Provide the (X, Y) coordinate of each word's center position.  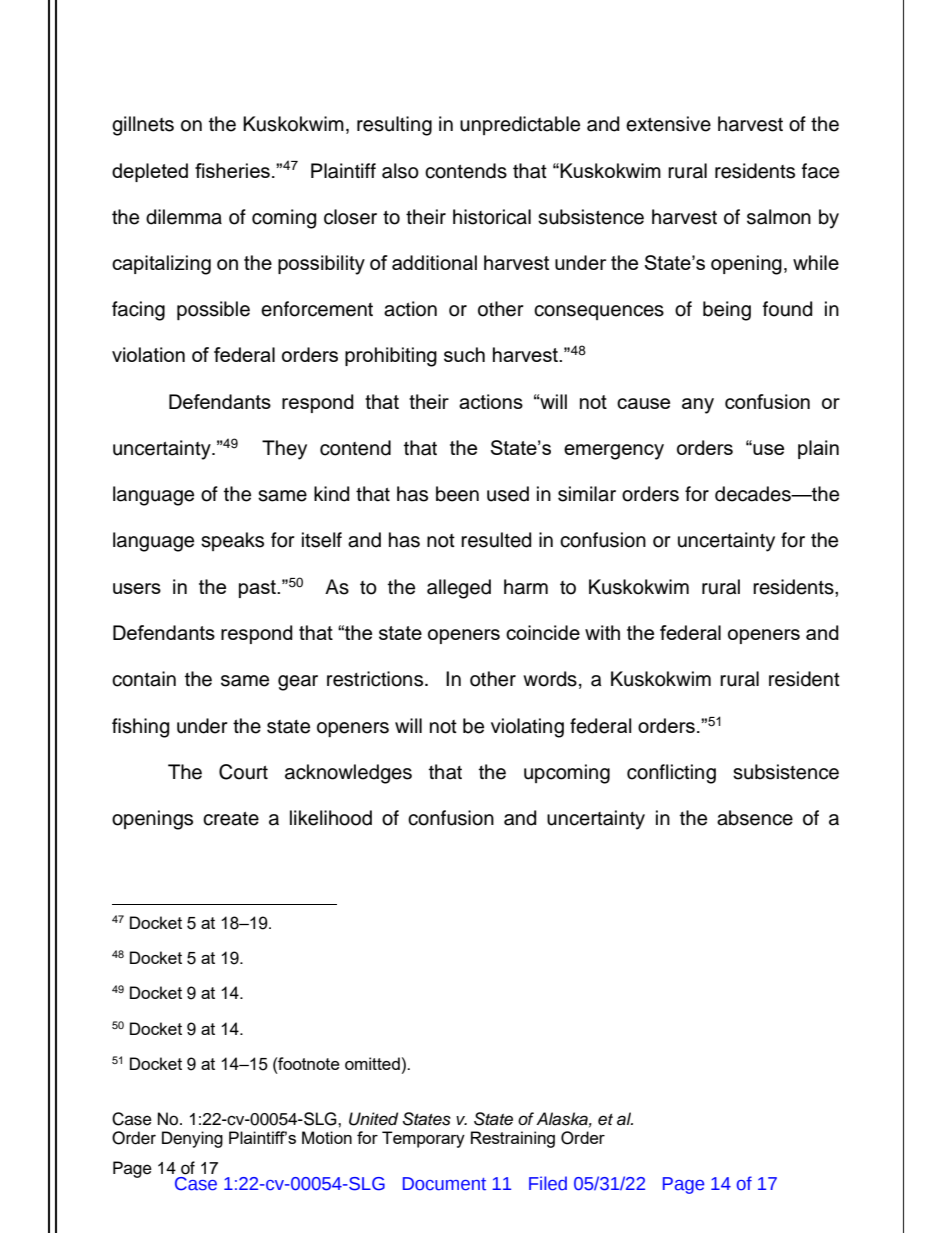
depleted (150, 172)
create (231, 819)
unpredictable (520, 125)
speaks (232, 541)
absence (755, 818)
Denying (192, 1139)
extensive (668, 124)
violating (527, 728)
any (698, 406)
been (457, 494)
